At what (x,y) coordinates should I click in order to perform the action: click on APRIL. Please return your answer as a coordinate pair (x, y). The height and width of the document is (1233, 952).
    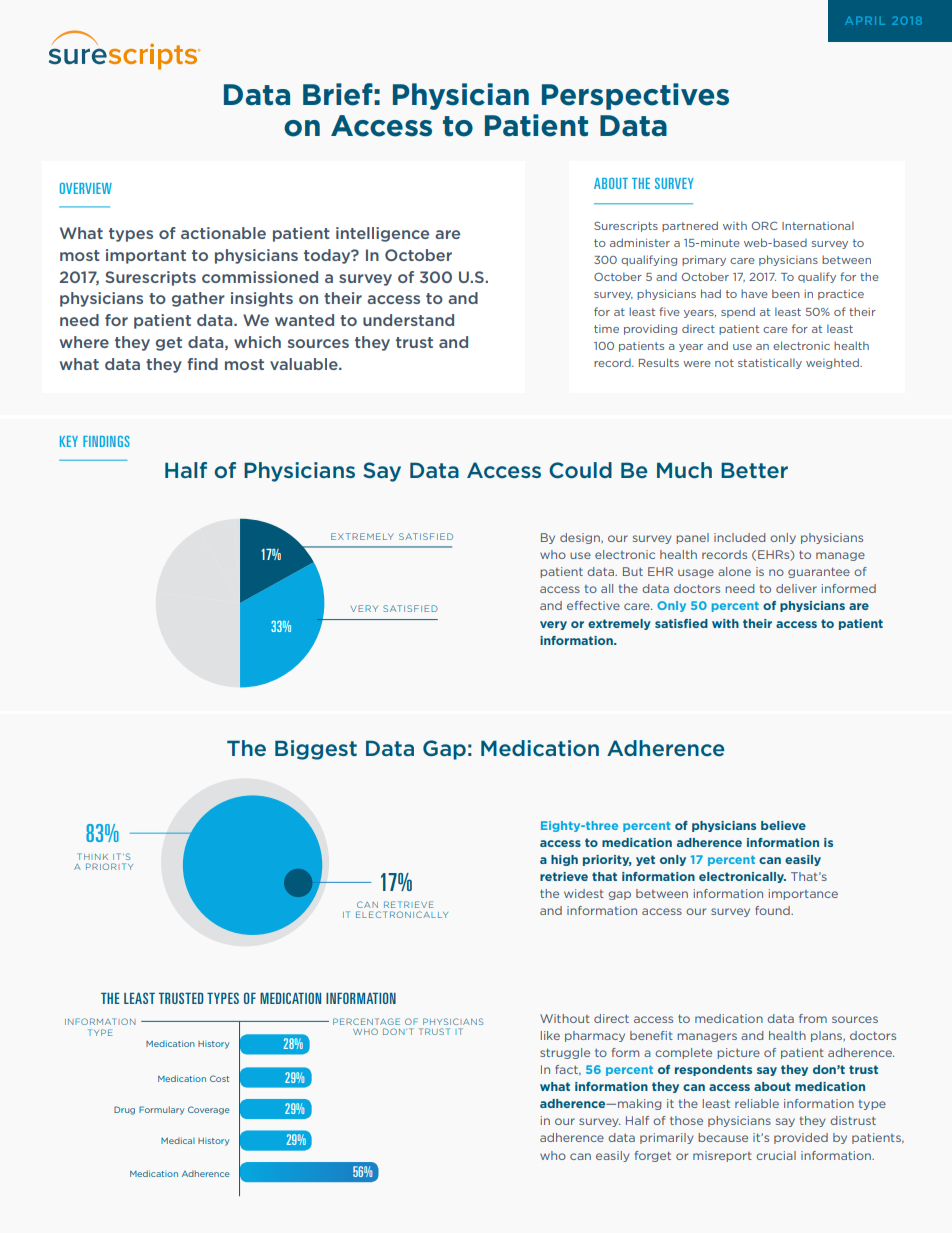
    Looking at the image, I should click on (865, 21).
